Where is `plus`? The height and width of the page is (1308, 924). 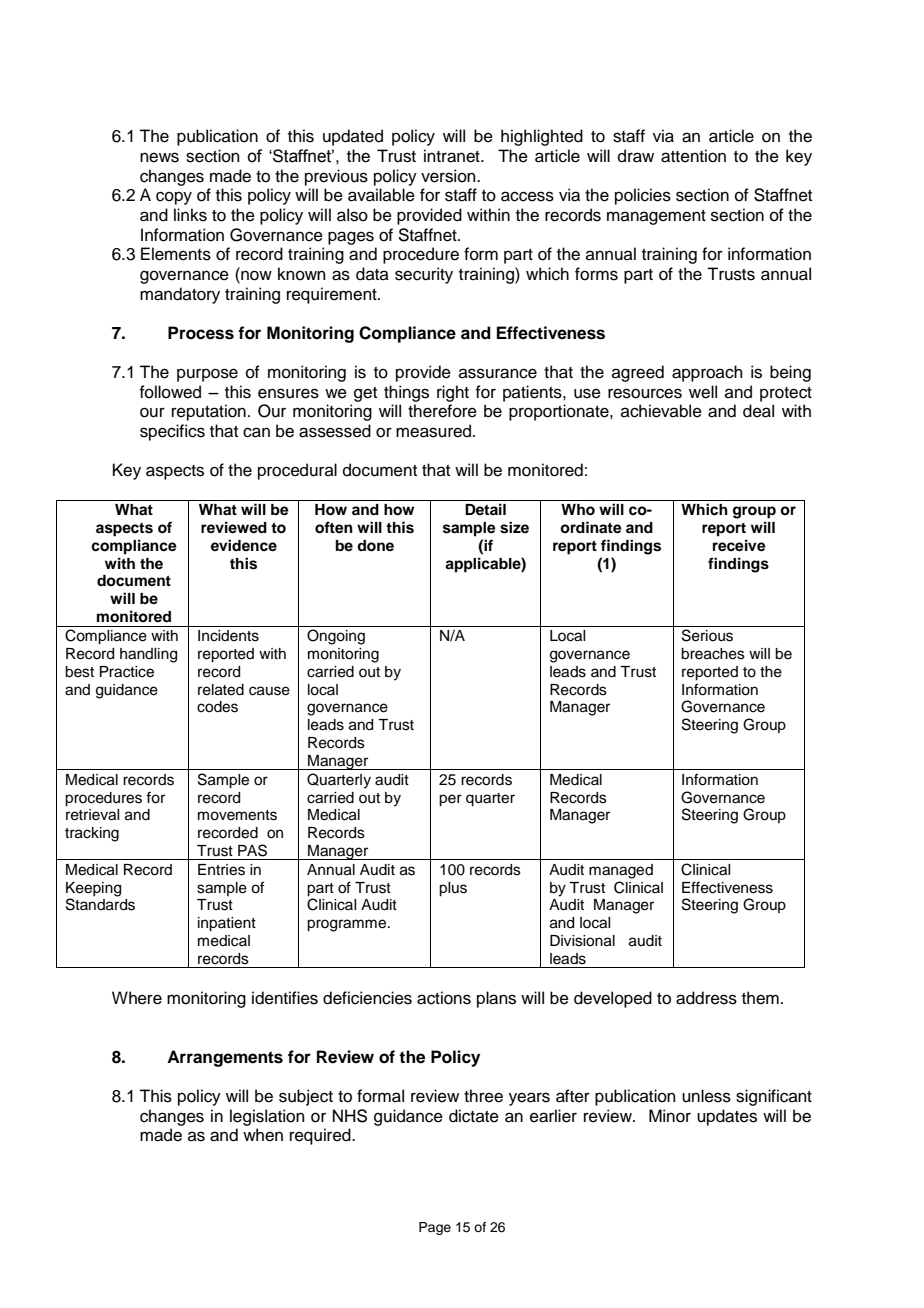 plus is located at coordinates (453, 889).
